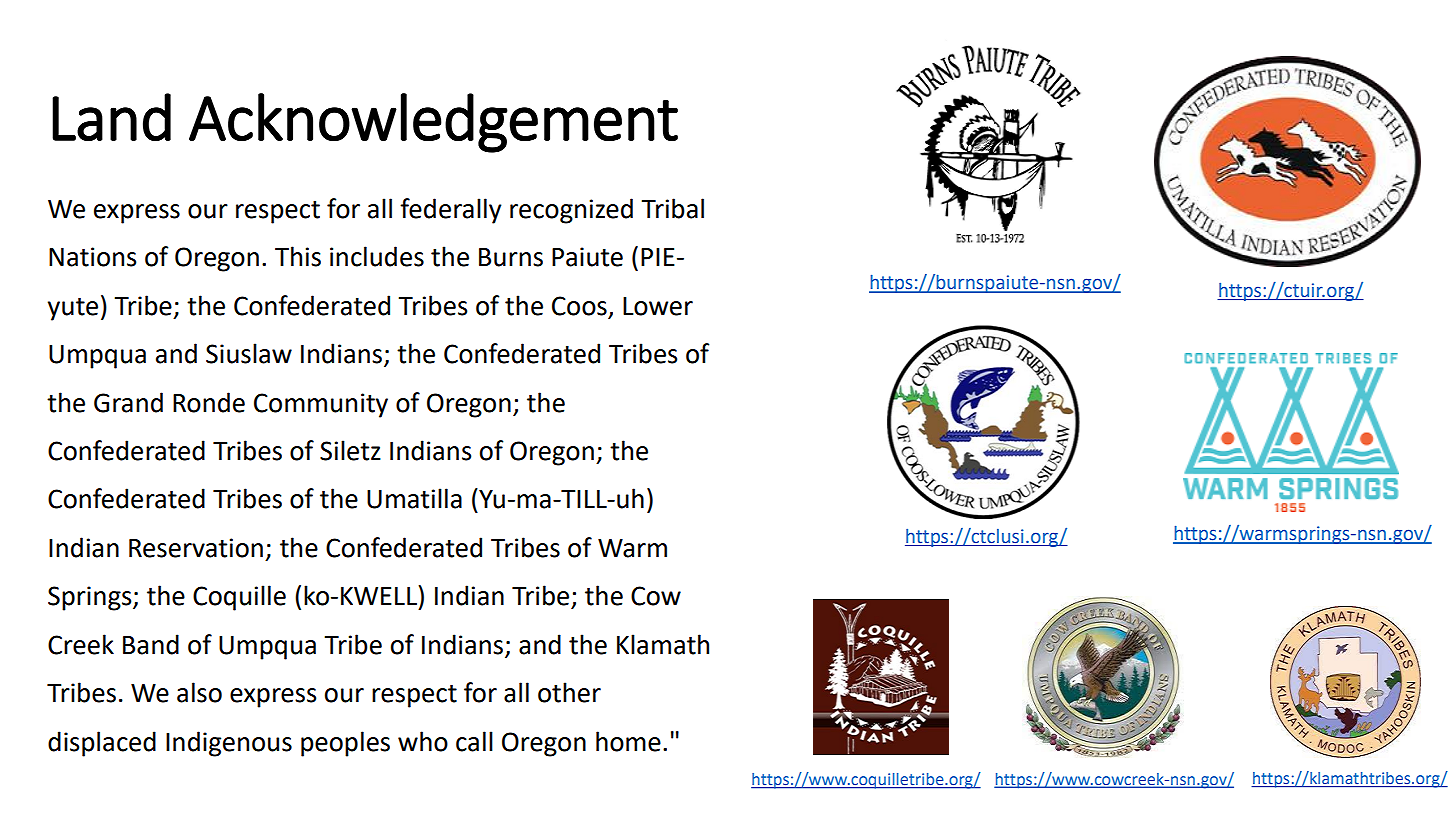 The width and height of the screenshot is (1456, 819). What do you see at coordinates (658, 306) in the screenshot?
I see `Lower` at bounding box center [658, 306].
